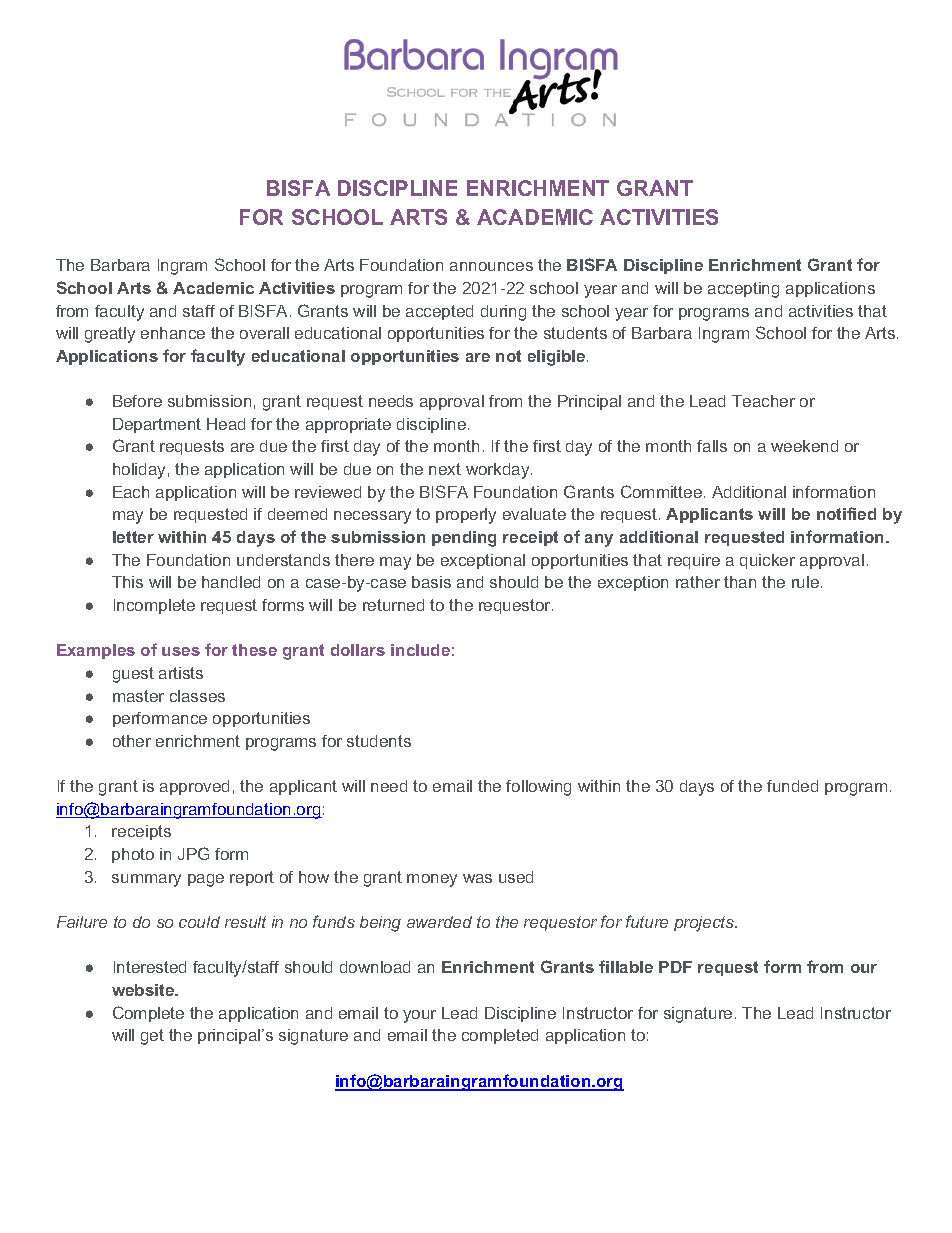  I want to click on enhance, so click(173, 333).
